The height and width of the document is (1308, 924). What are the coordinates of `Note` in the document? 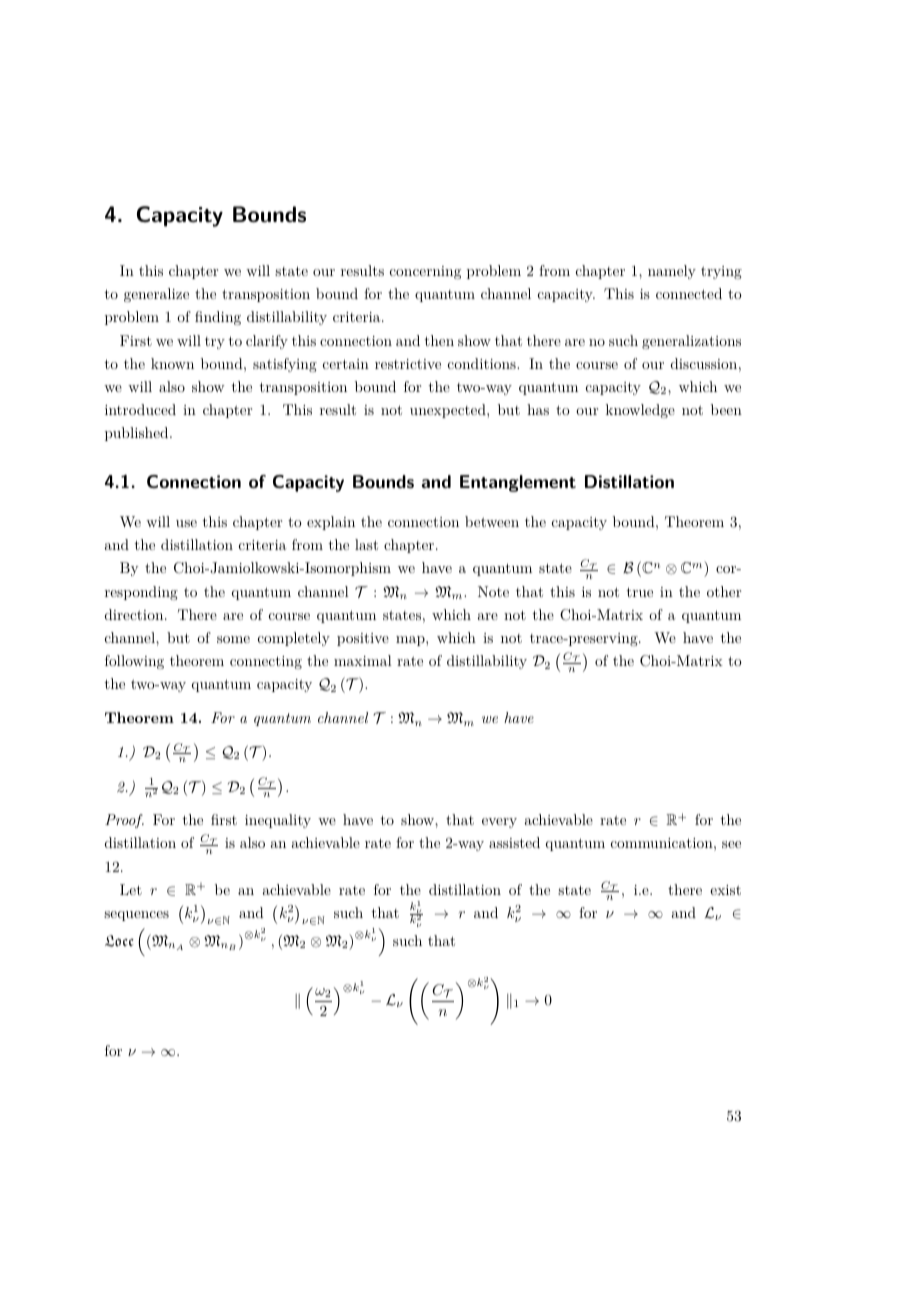 It's located at (493, 591).
